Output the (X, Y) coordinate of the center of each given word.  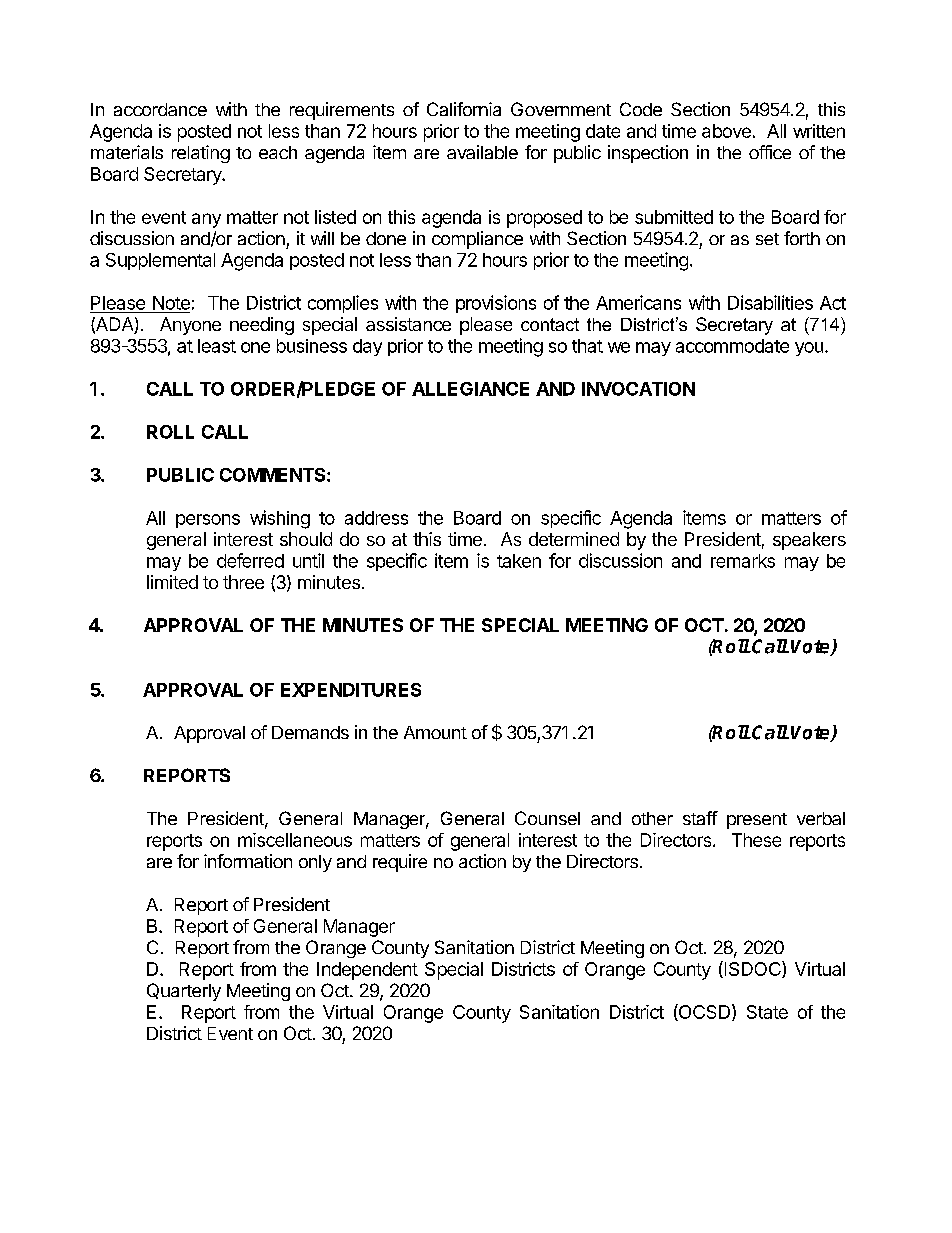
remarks (743, 561)
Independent (367, 971)
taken (519, 561)
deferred (250, 560)
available (482, 152)
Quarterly (184, 992)
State (767, 1012)
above (726, 131)
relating (201, 154)
